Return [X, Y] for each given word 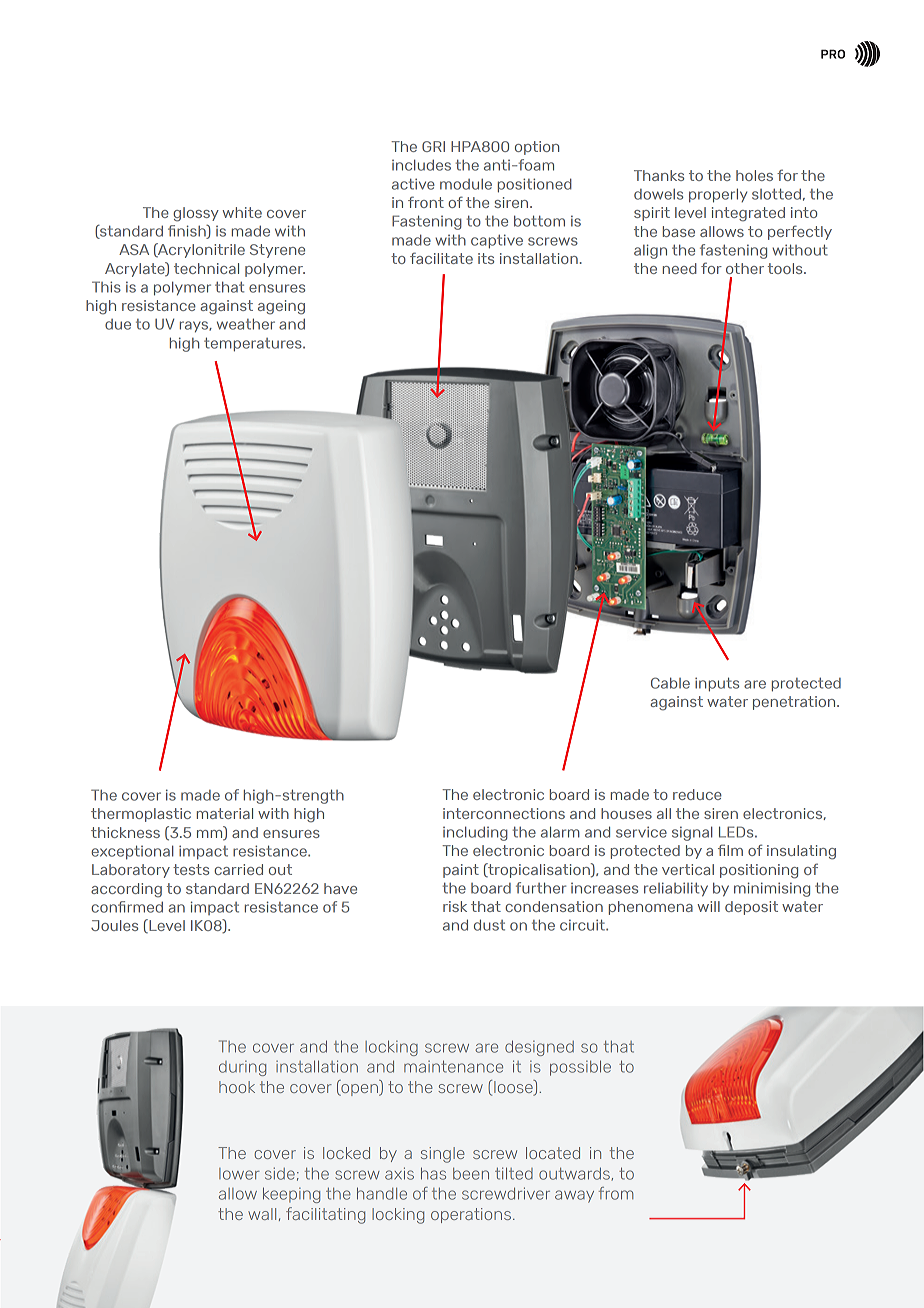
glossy [196, 214]
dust [489, 925]
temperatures [254, 344]
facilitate [441, 258]
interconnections [504, 813]
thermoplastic [141, 815]
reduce [697, 794]
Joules [114, 925]
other [745, 268]
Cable [670, 683]
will [709, 906]
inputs [717, 684]
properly [718, 195]
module [466, 184]
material [225, 813]
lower [239, 1174]
